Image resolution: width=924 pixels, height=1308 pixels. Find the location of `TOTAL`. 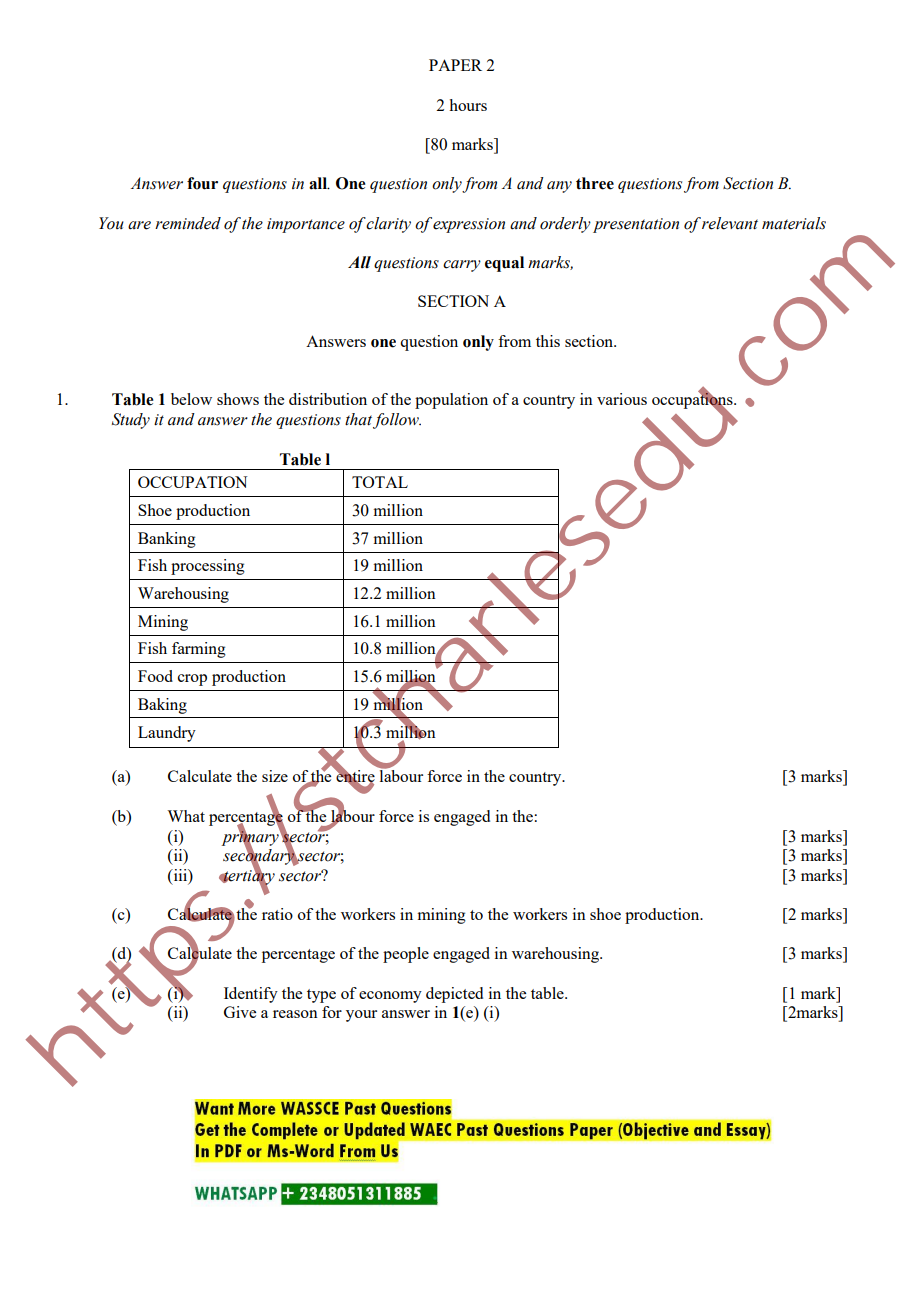

TOTAL is located at coordinates (380, 482).
